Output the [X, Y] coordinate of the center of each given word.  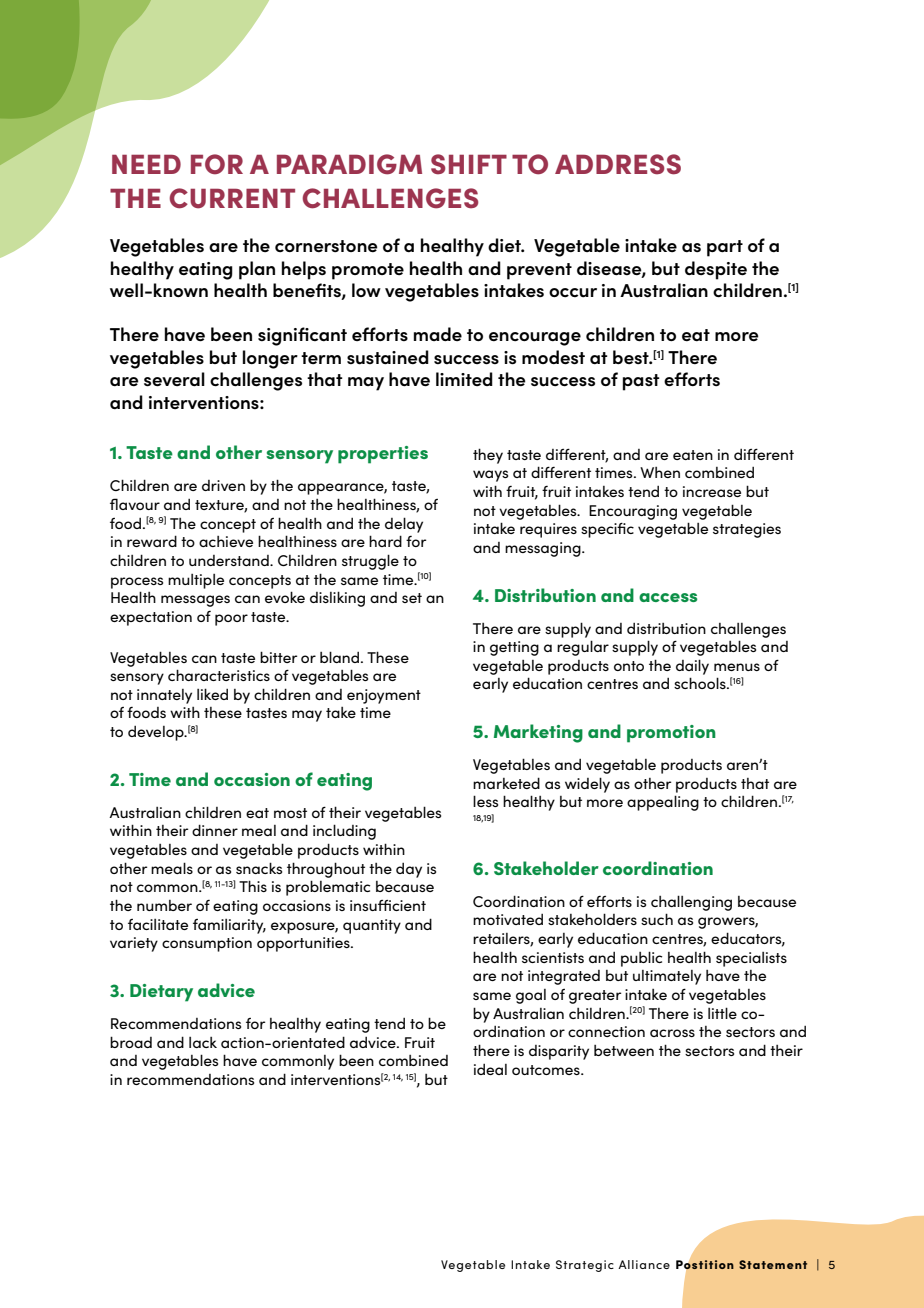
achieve [226, 541]
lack [203, 1042]
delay [404, 525]
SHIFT [469, 164]
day [409, 870]
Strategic [585, 1266]
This [253, 886]
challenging [691, 903]
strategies [747, 530]
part [725, 248]
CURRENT [232, 198]
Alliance [644, 1264]
